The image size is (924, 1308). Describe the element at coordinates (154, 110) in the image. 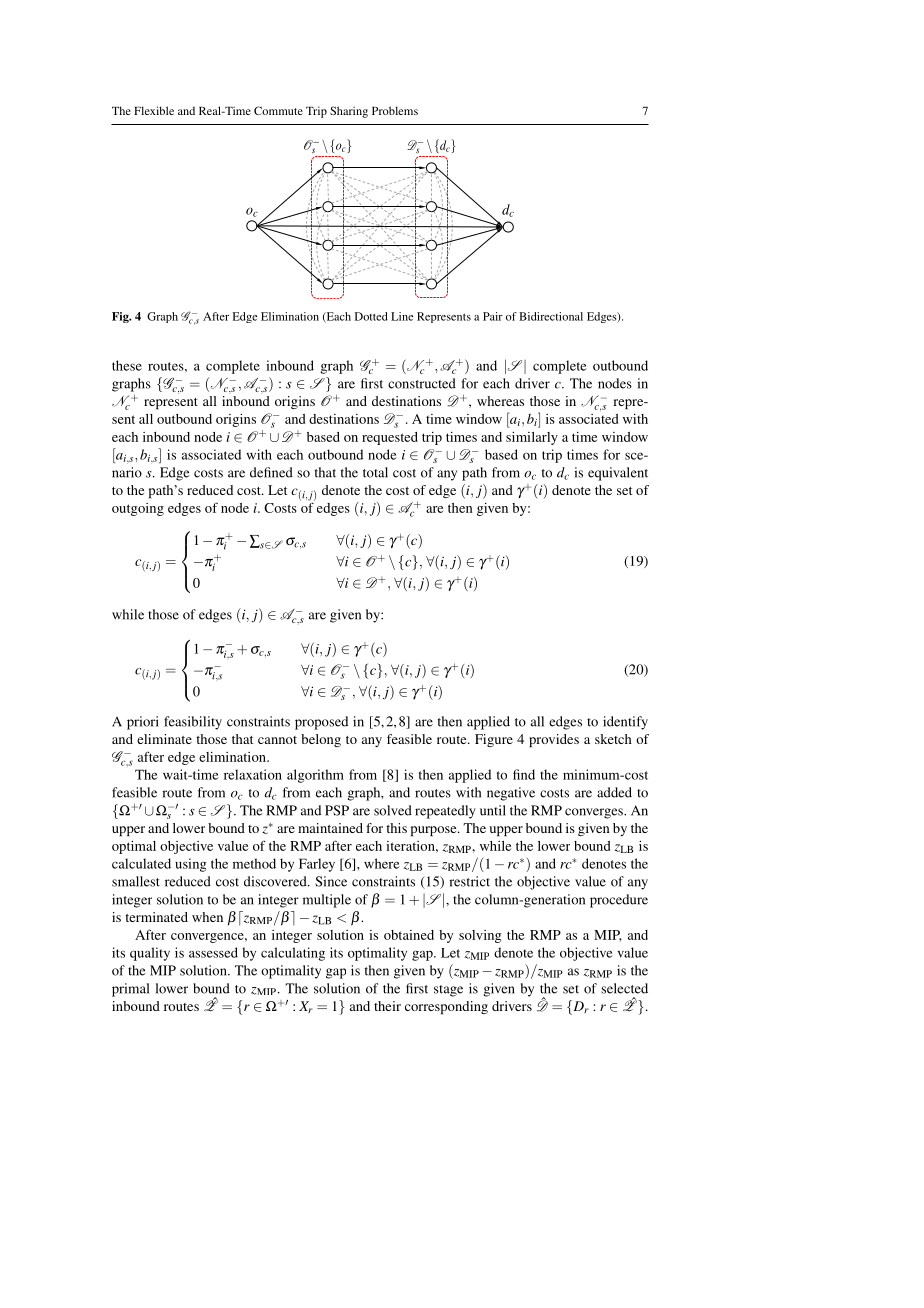

I see `Flexible` at that location.
